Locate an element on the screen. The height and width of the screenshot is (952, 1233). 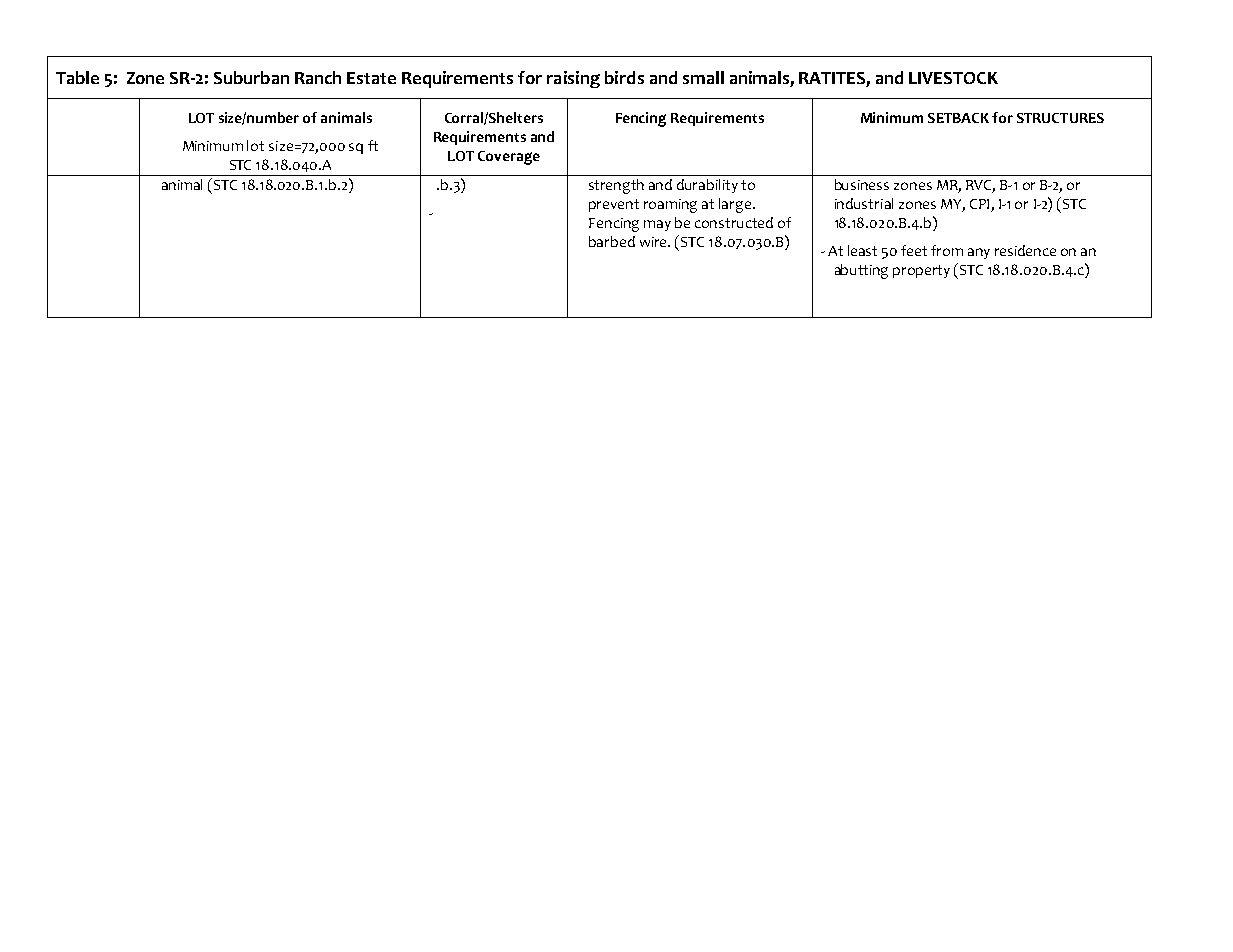
raising is located at coordinates (573, 79).
